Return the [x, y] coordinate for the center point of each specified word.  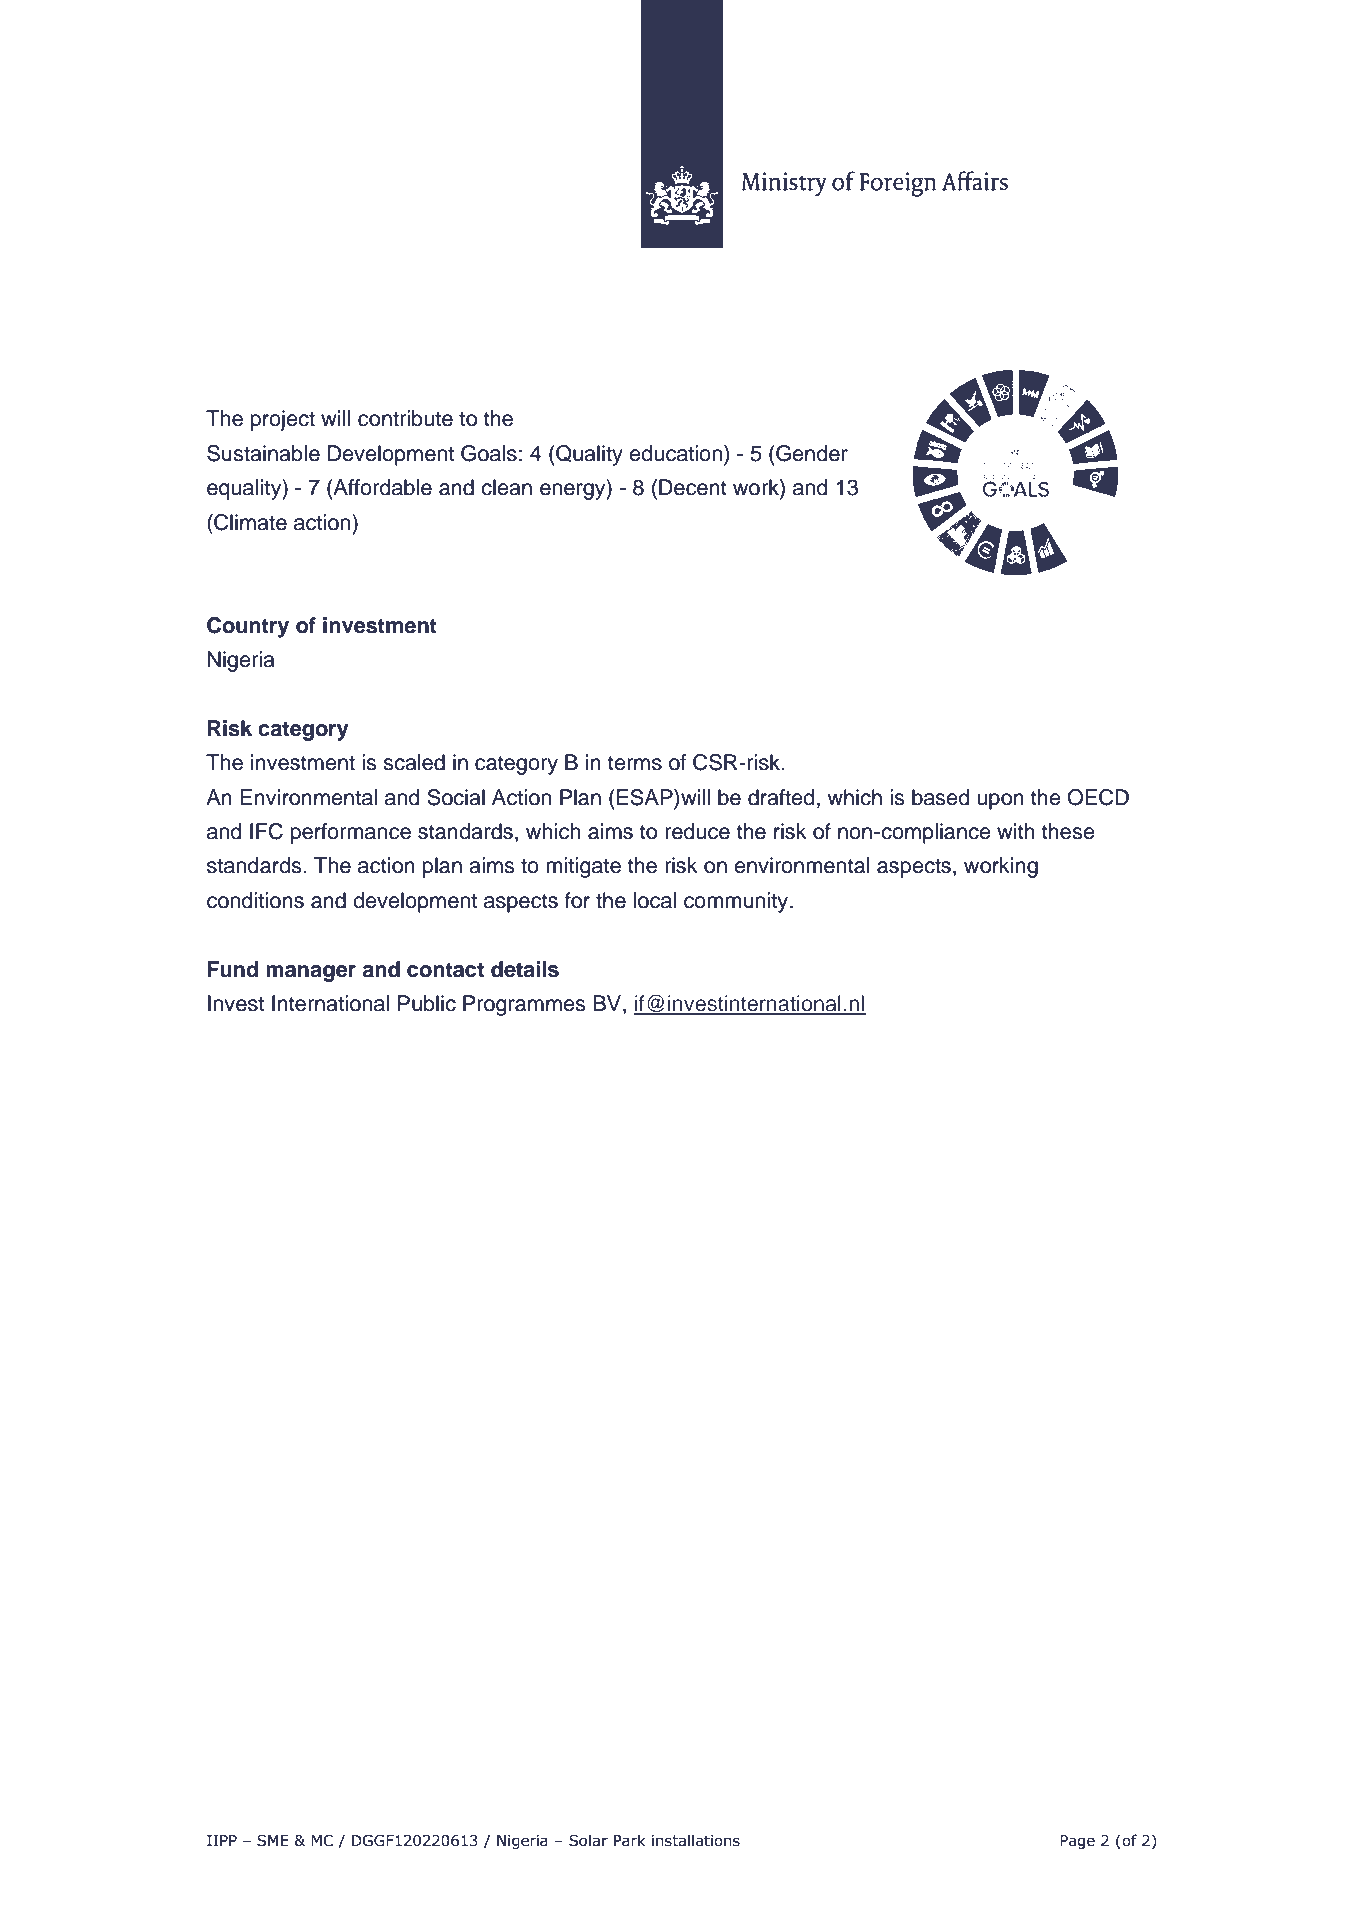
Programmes [524, 1005]
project [283, 420]
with [1016, 831]
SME [273, 1841]
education [677, 453]
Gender [811, 453]
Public [427, 1003]
